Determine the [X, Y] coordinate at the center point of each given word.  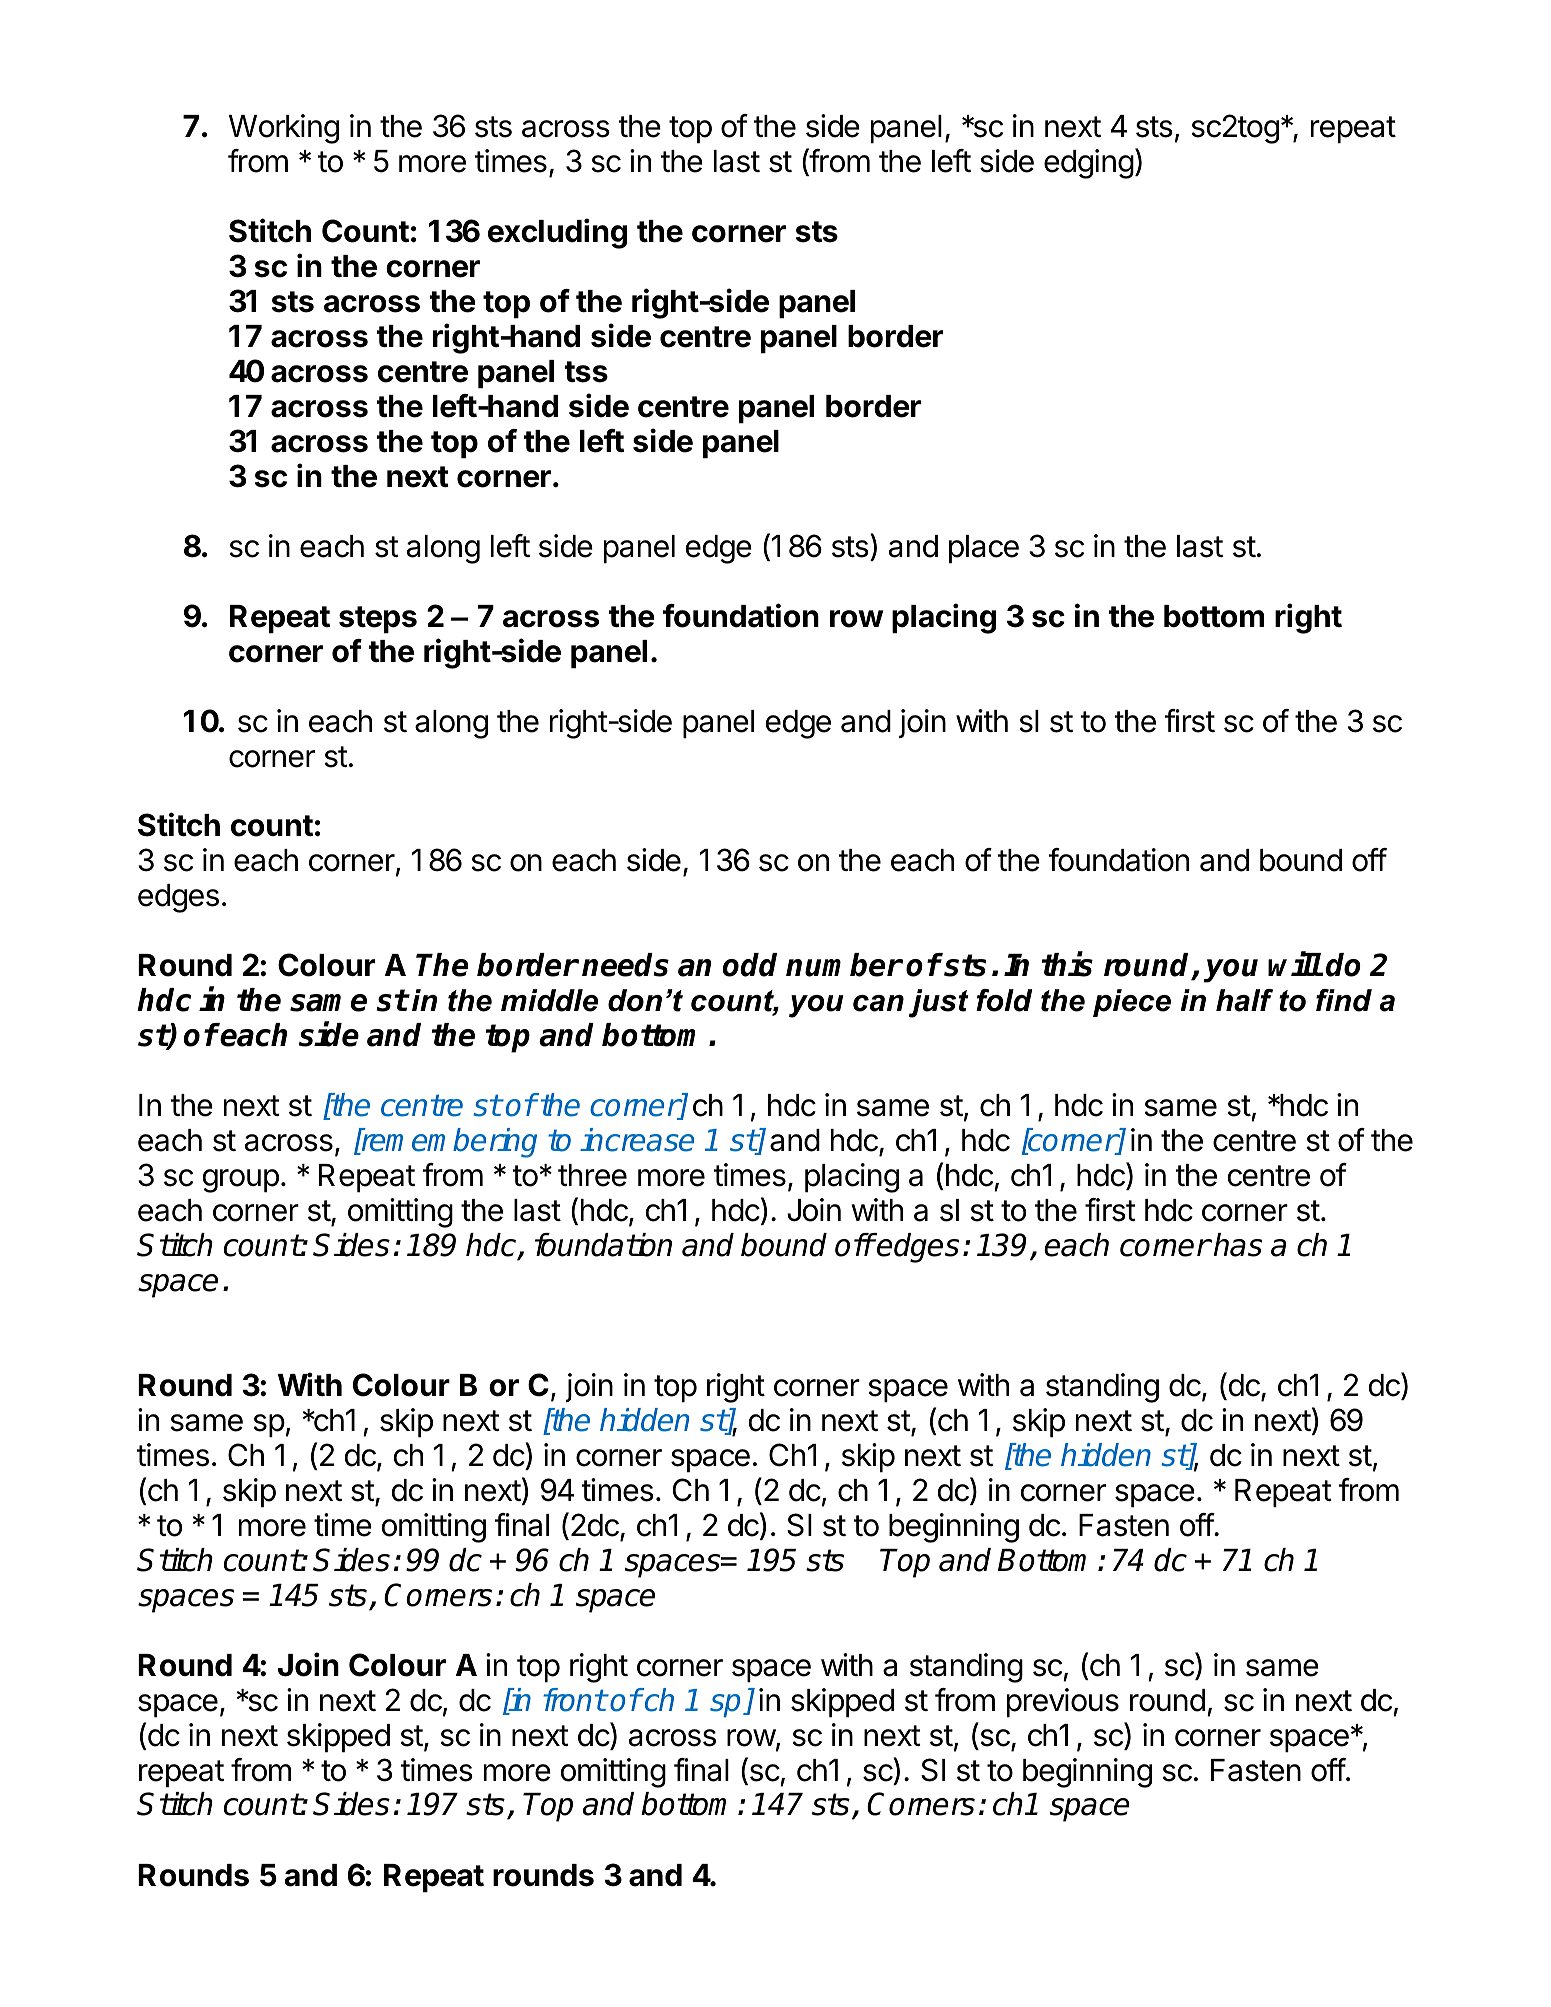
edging [1089, 164]
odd [750, 965]
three [592, 1175]
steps [378, 620]
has [1238, 1245]
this [1067, 964]
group [241, 1181]
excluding [557, 233]
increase [637, 1140]
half [1244, 1000]
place [984, 549]
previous [1063, 1703]
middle [549, 1000]
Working [284, 129]
